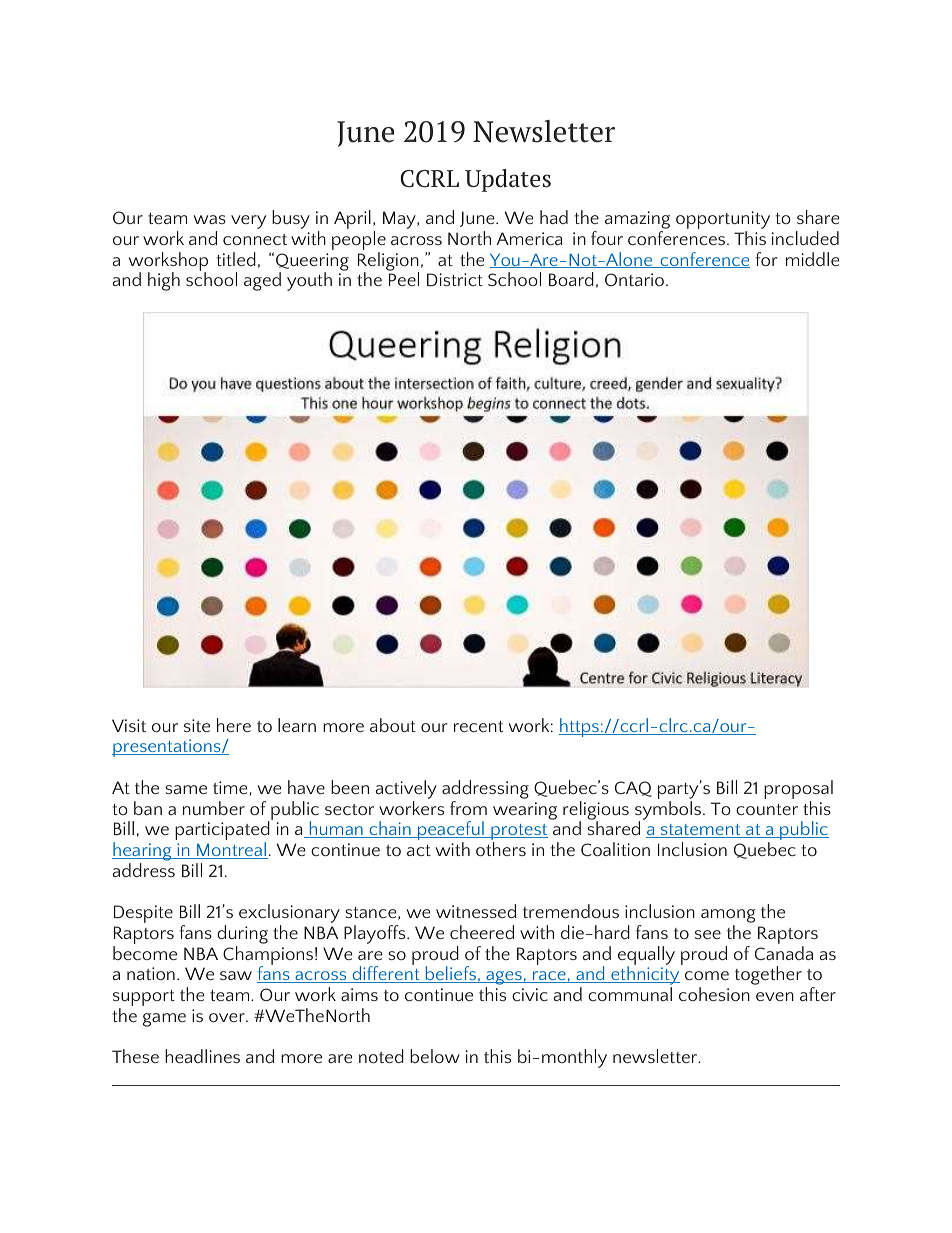 This document has height=1233, width=952. Describe the element at coordinates (228, 1017) in the document. I see `over` at that location.
